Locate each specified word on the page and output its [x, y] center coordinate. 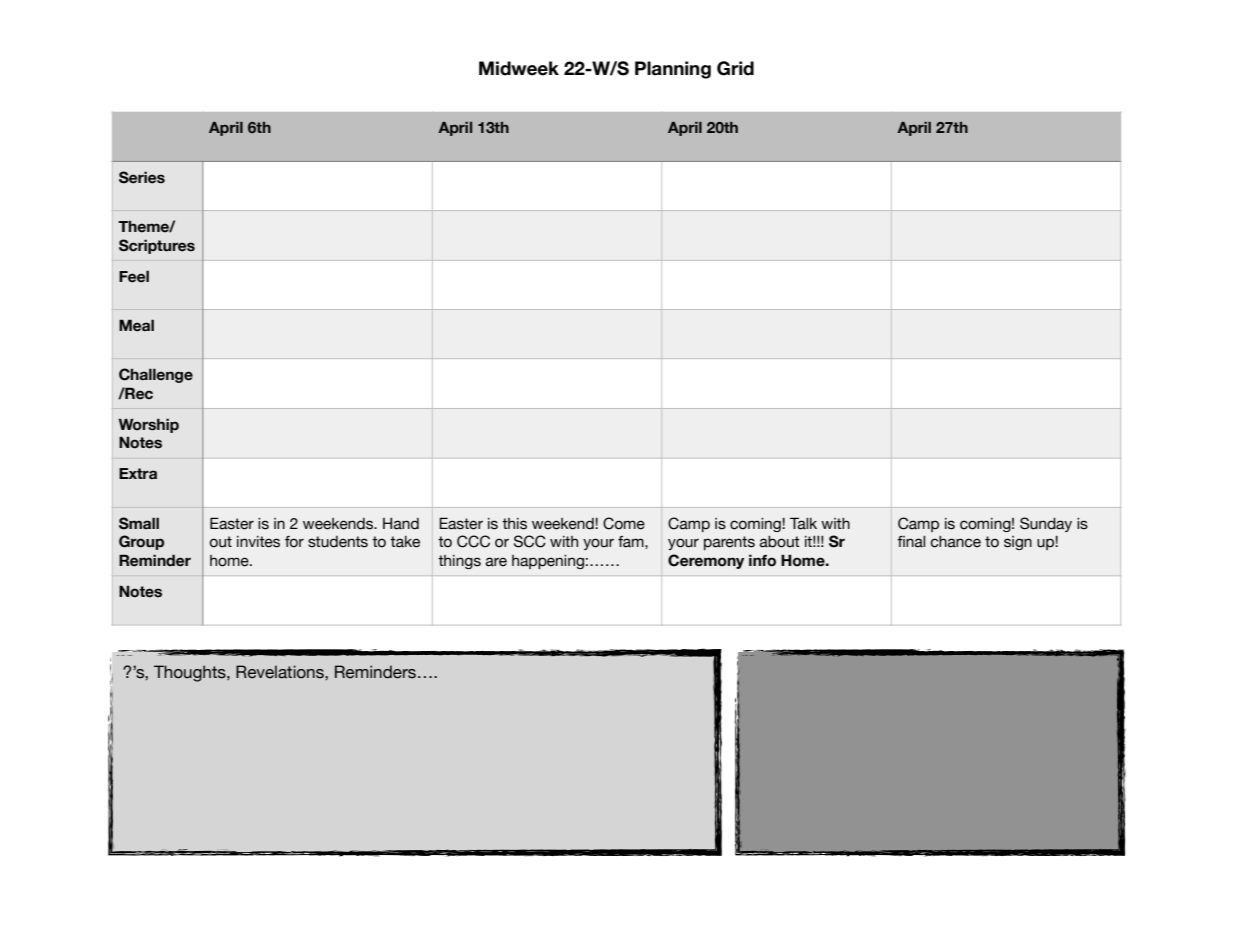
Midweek [519, 68]
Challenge [156, 375]
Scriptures [157, 246]
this [514, 524]
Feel [134, 276]
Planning [673, 70]
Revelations [281, 672]
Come [624, 523]
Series [142, 177]
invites [258, 542]
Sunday [1046, 524]
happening [548, 562]
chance [956, 542]
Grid [735, 68]
